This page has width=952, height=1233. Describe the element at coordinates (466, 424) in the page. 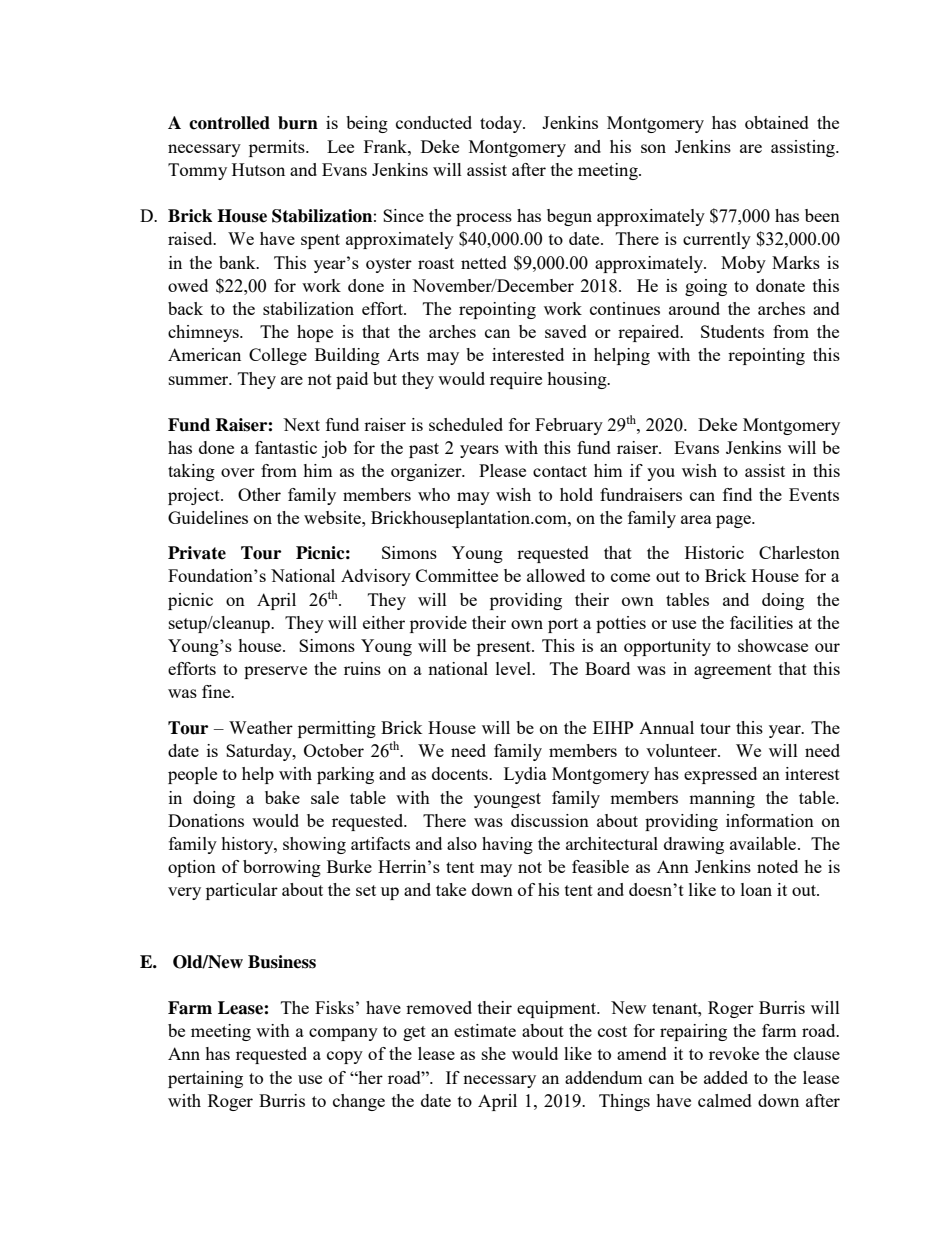

I see `scheduled` at that location.
